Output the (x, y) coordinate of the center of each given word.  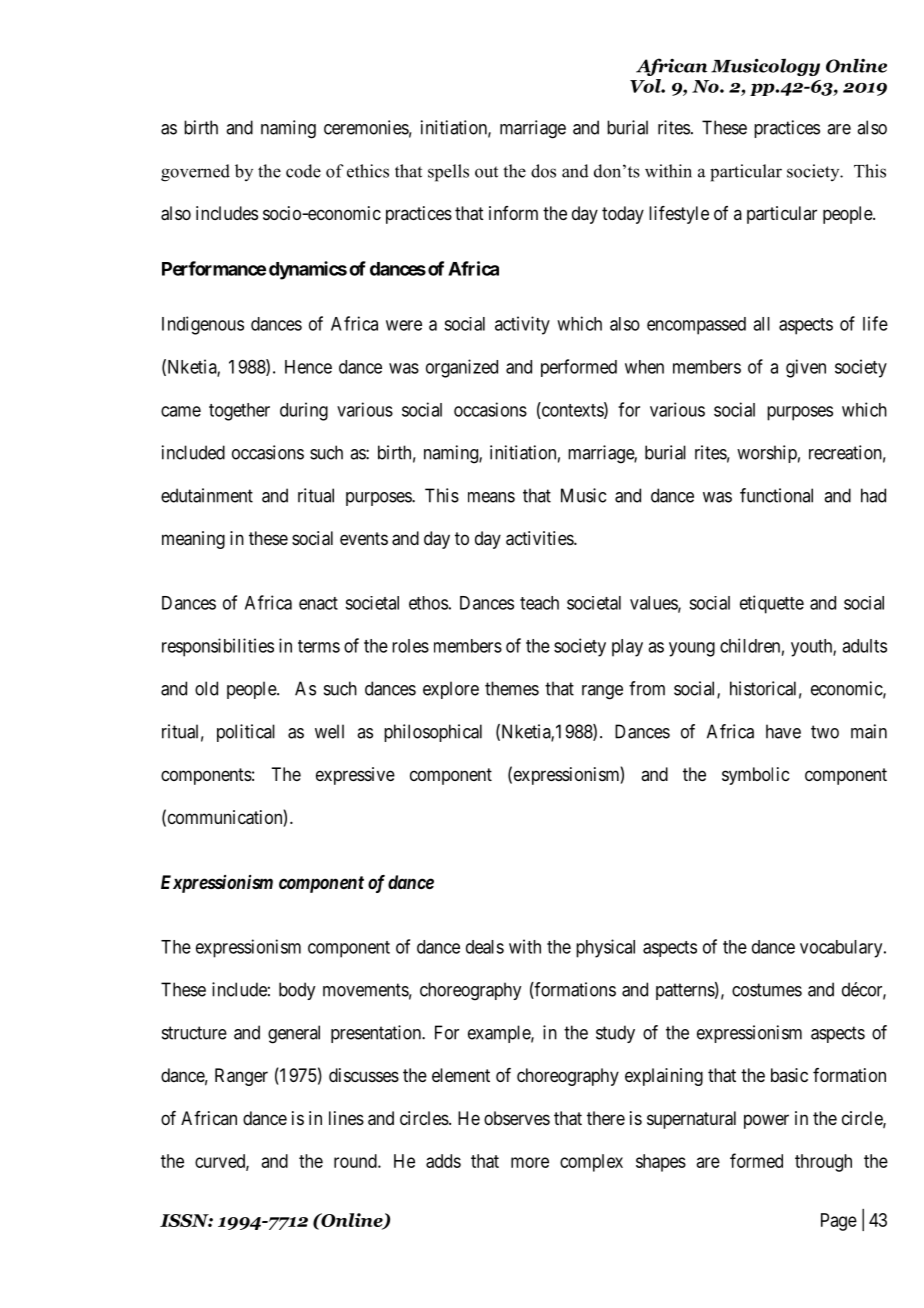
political (246, 733)
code (303, 171)
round (356, 1161)
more (530, 1162)
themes (512, 688)
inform (513, 213)
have (783, 731)
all (761, 324)
